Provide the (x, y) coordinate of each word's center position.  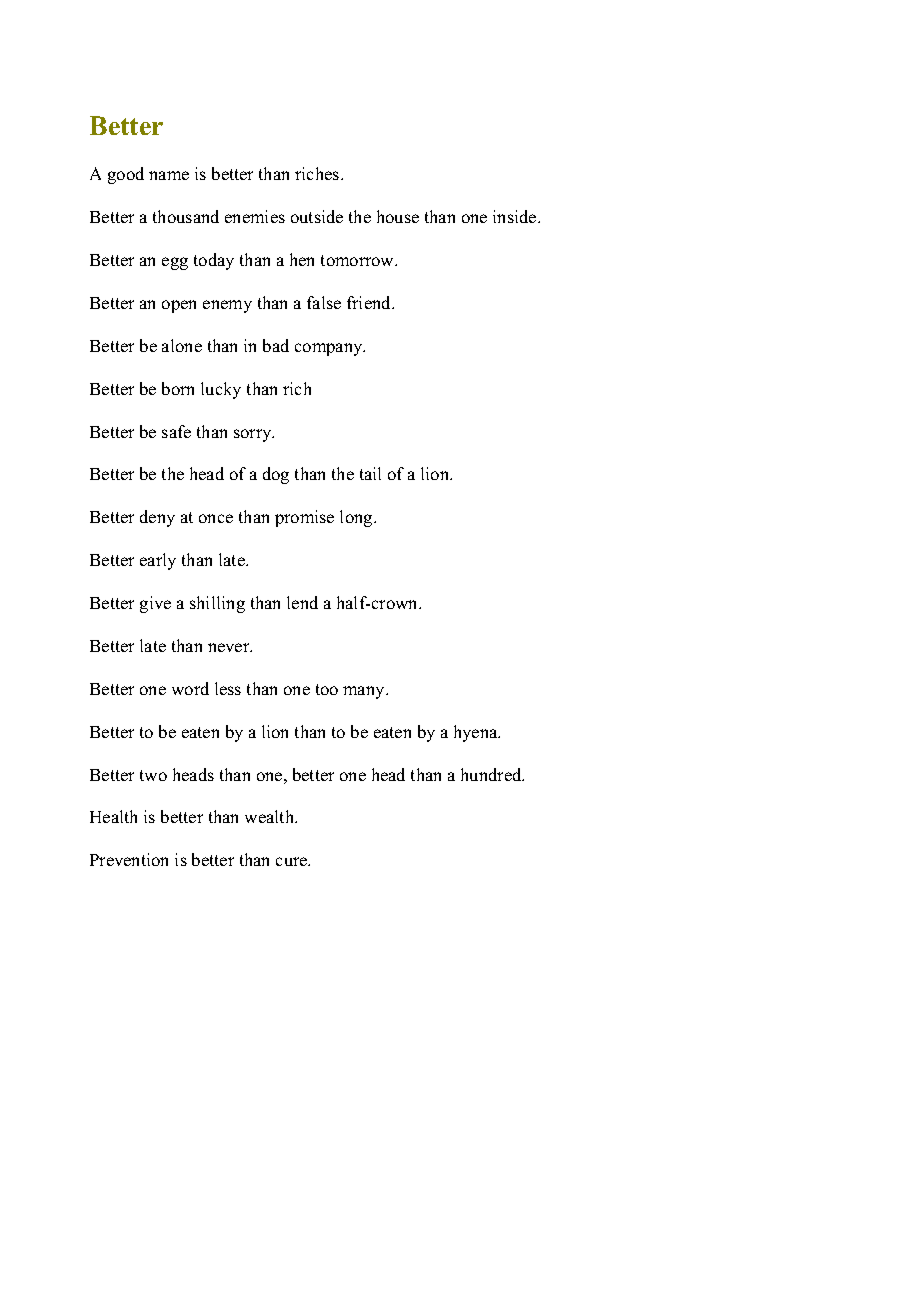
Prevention (129, 859)
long (357, 518)
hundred (492, 774)
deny (157, 518)
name (169, 175)
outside (317, 216)
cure (293, 861)
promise (304, 518)
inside (516, 216)
